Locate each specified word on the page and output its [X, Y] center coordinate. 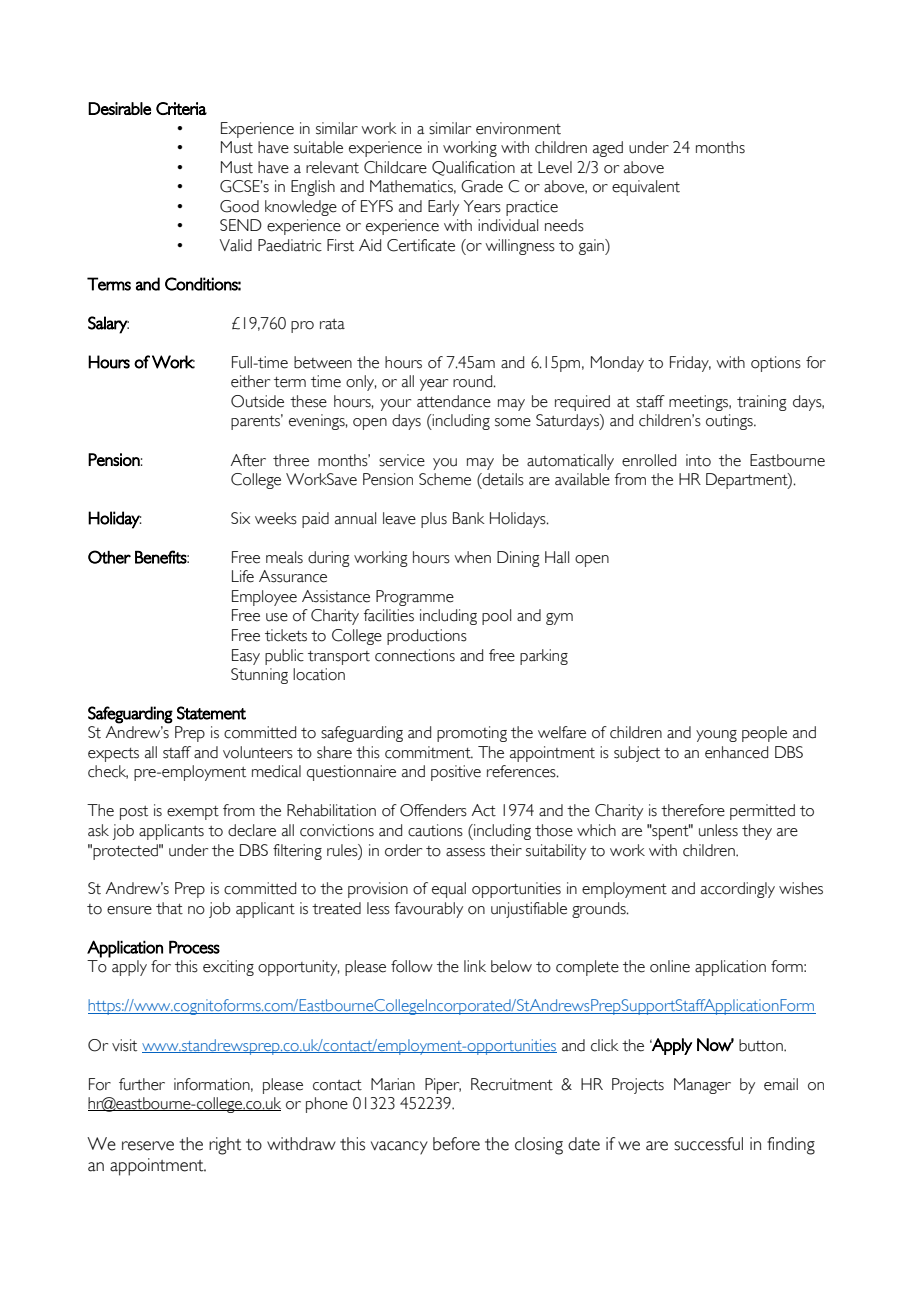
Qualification [473, 168]
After [248, 460]
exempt [193, 813]
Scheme [445, 479]
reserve [148, 1146]
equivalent [646, 188]
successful [708, 1144]
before [456, 1144]
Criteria [181, 108]
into [698, 460]
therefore [693, 810]
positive [456, 773]
